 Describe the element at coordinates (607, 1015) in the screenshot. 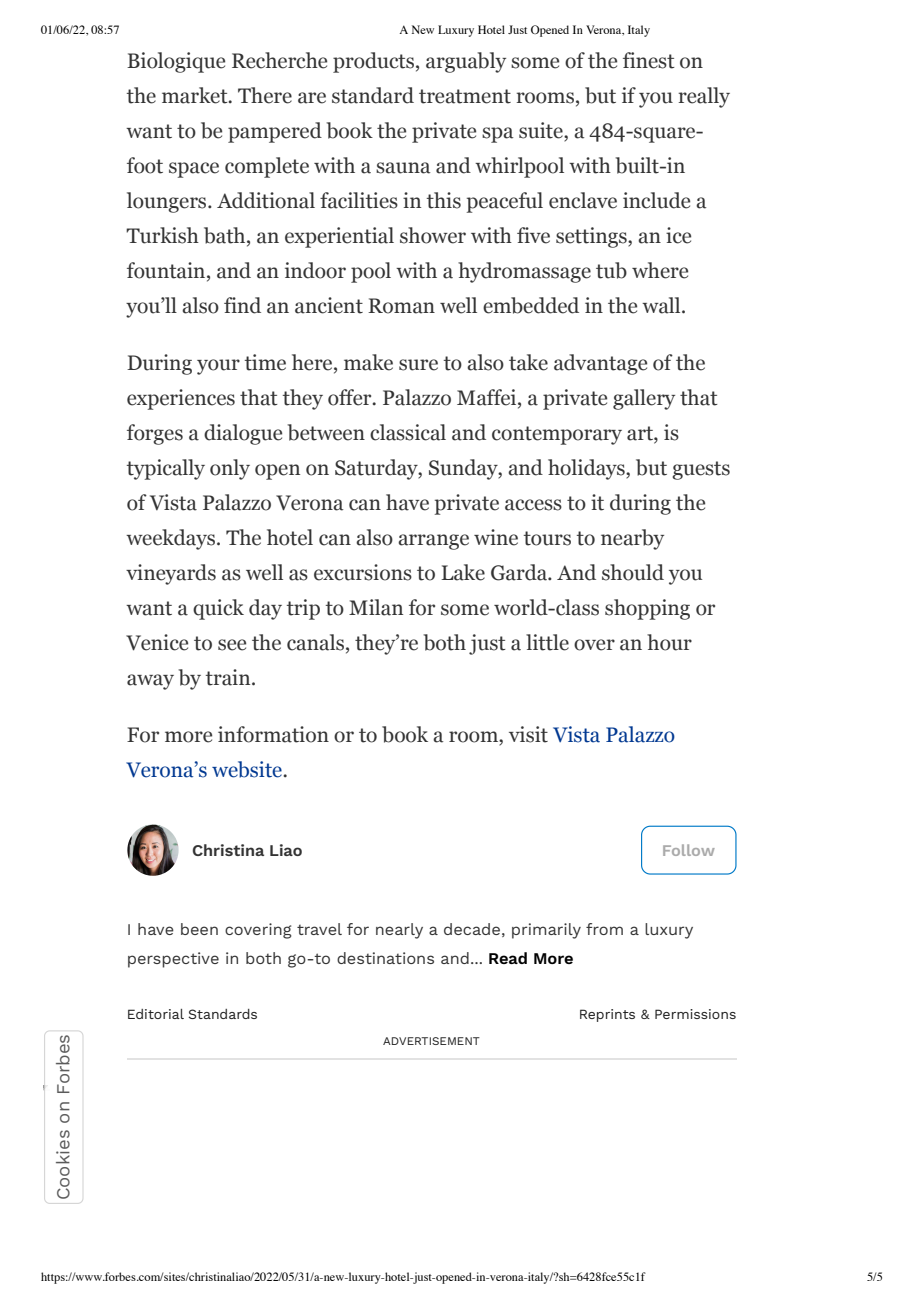

I see `Reprints` at that location.
